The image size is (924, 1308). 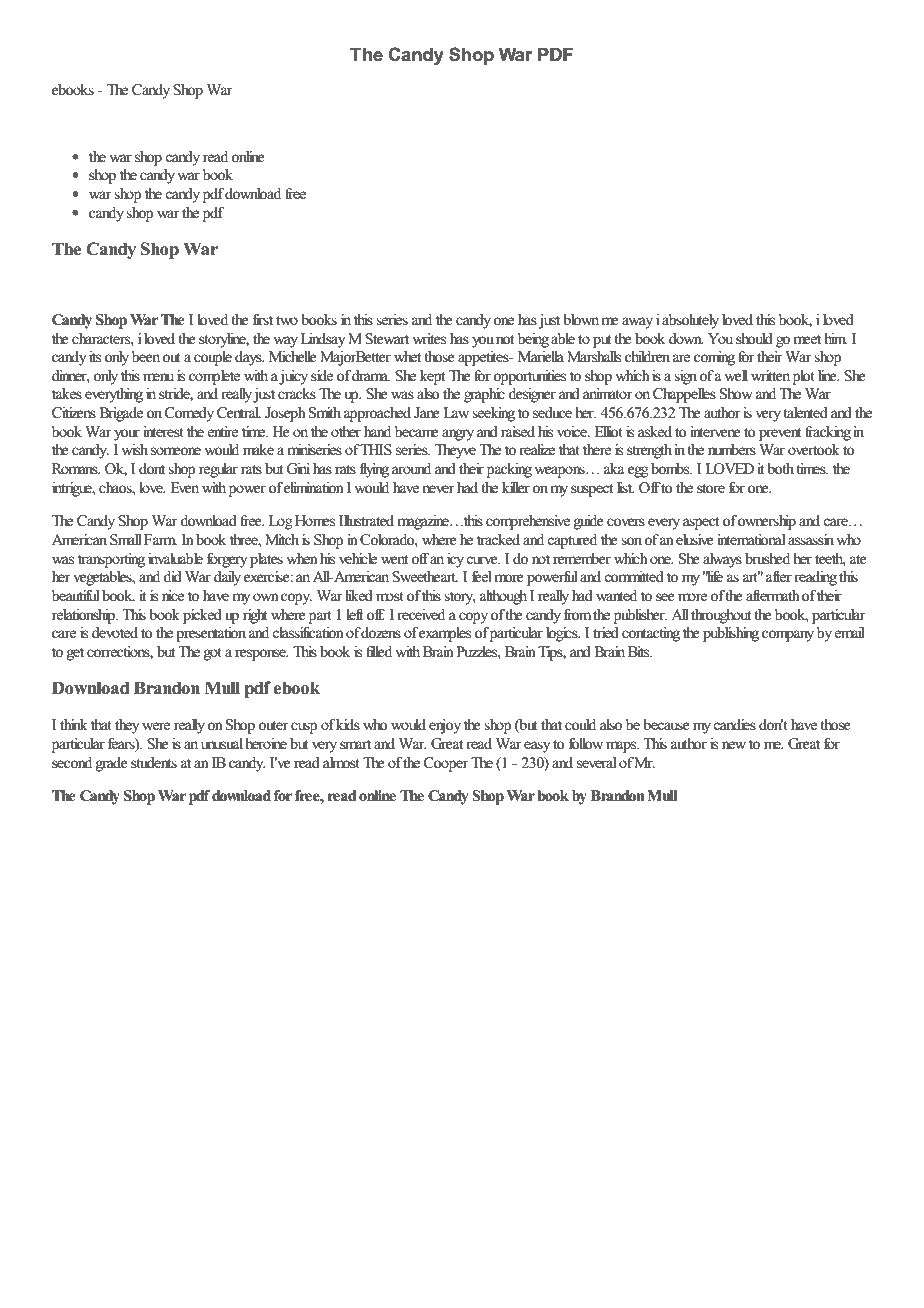 What do you see at coordinates (211, 634) in the screenshot?
I see `presentation` at bounding box center [211, 634].
